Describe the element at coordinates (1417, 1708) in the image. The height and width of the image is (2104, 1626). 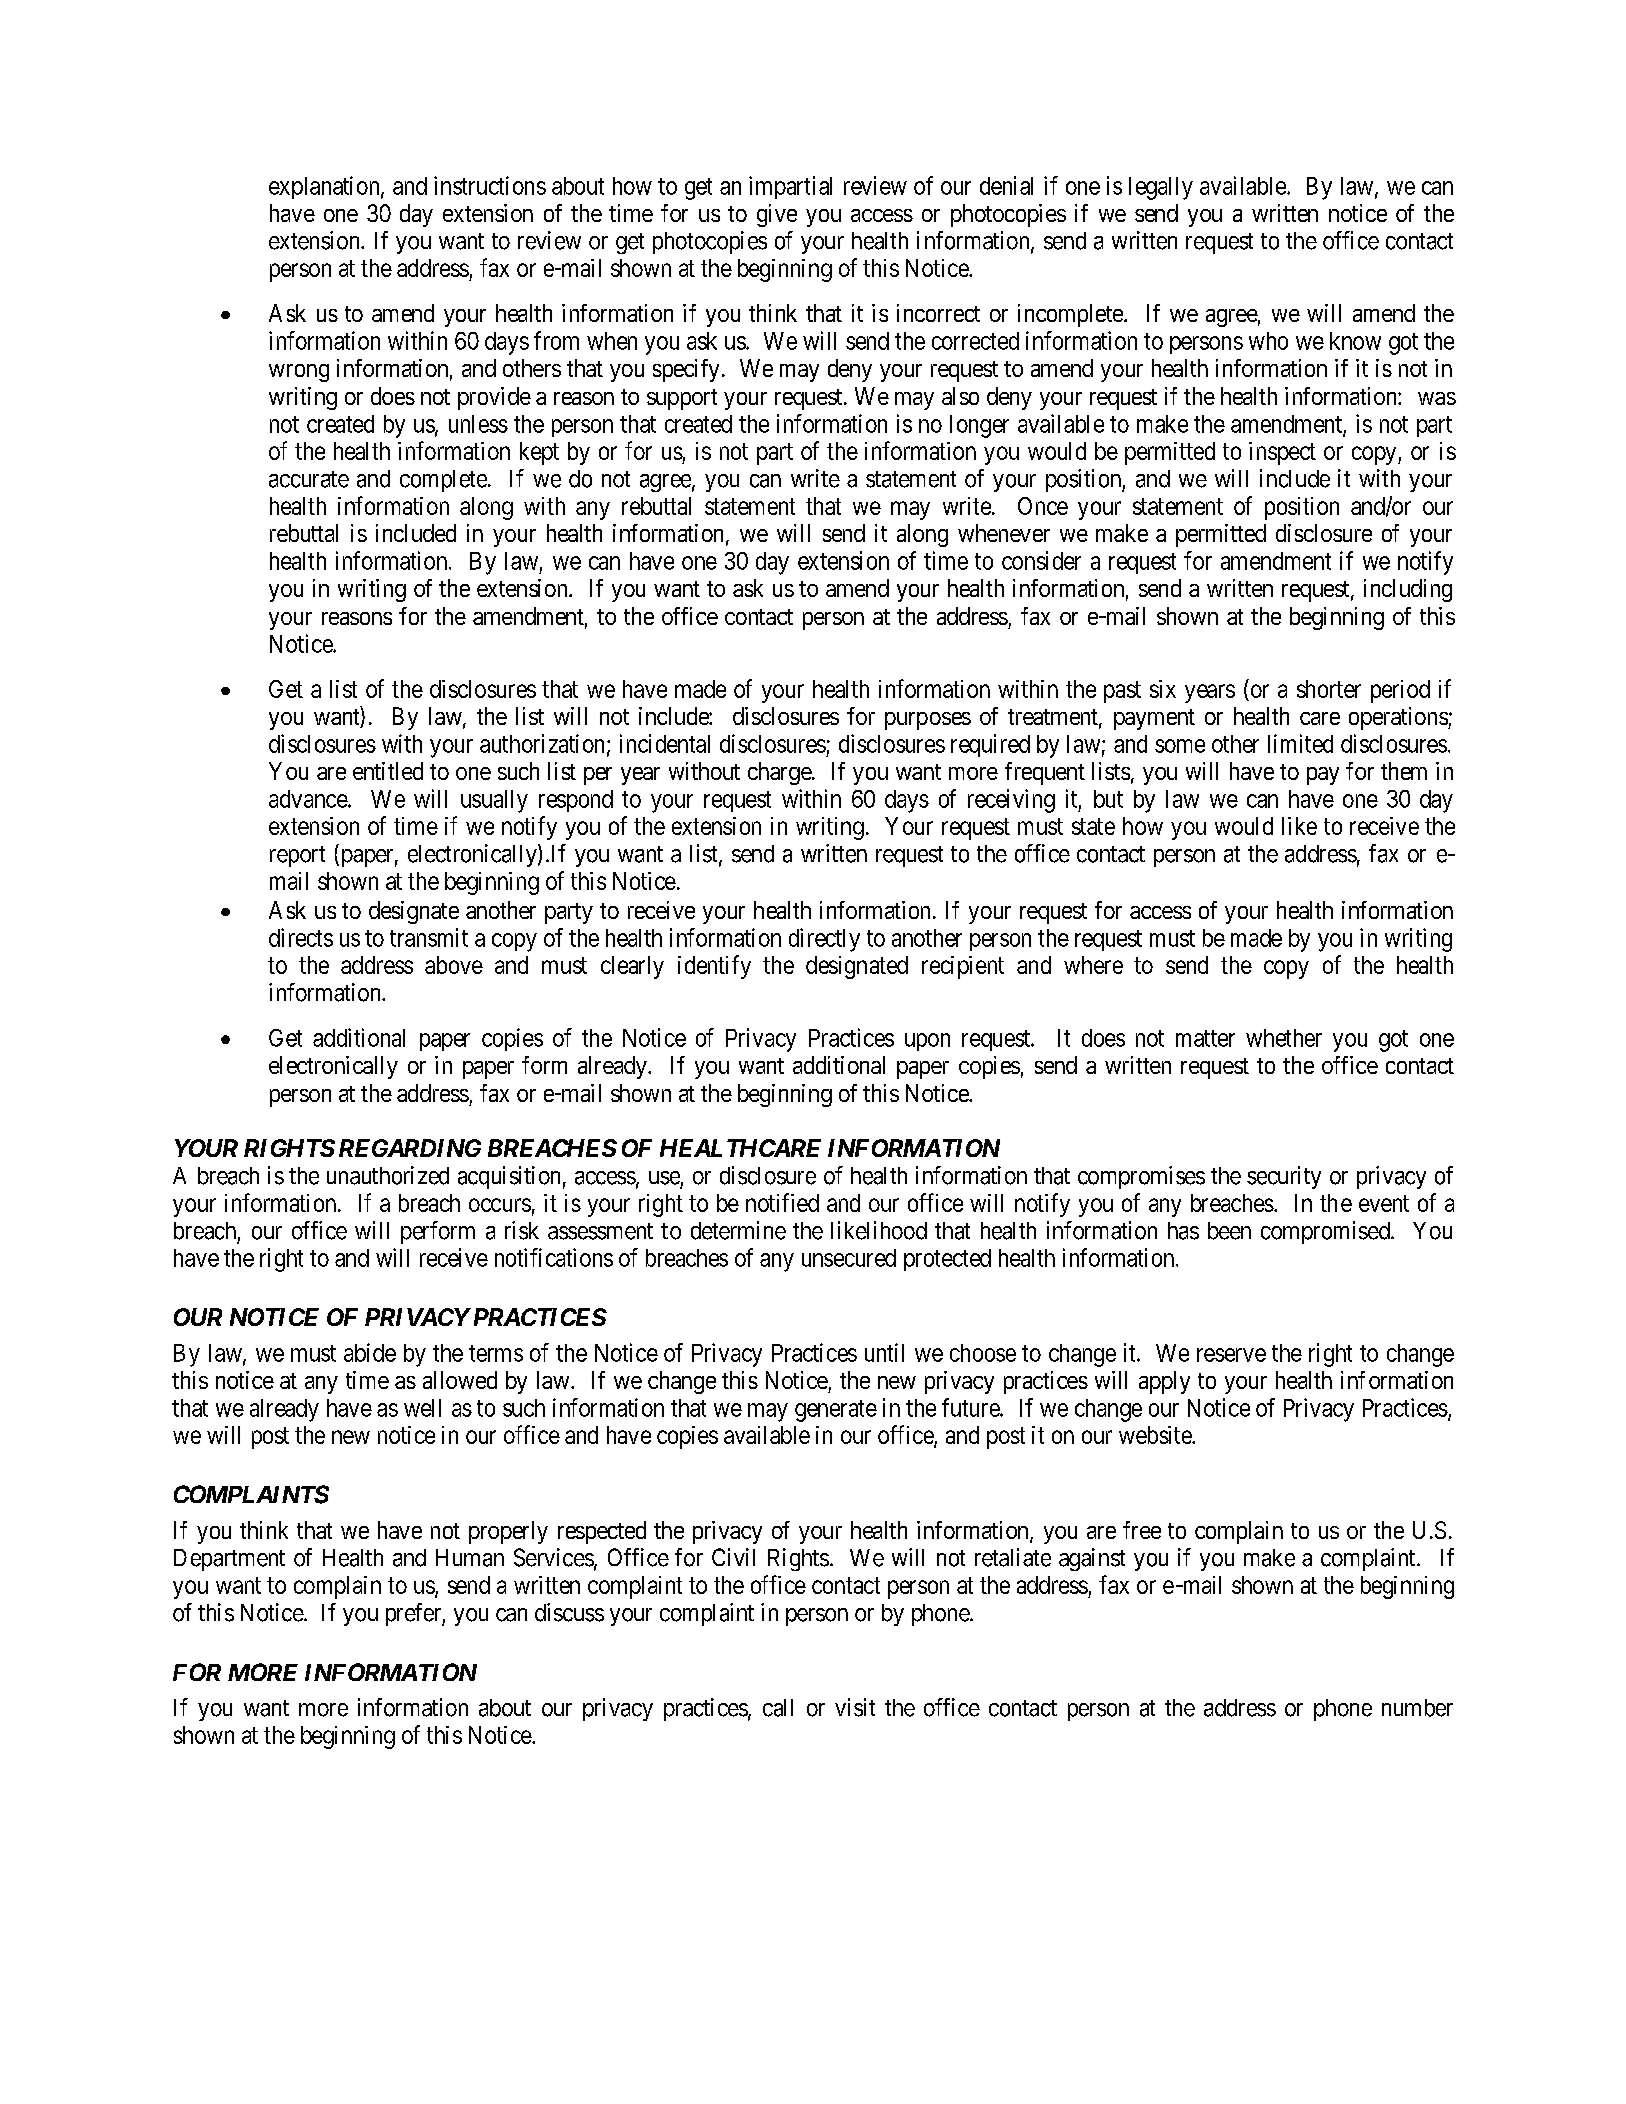
I see `number` at that location.
